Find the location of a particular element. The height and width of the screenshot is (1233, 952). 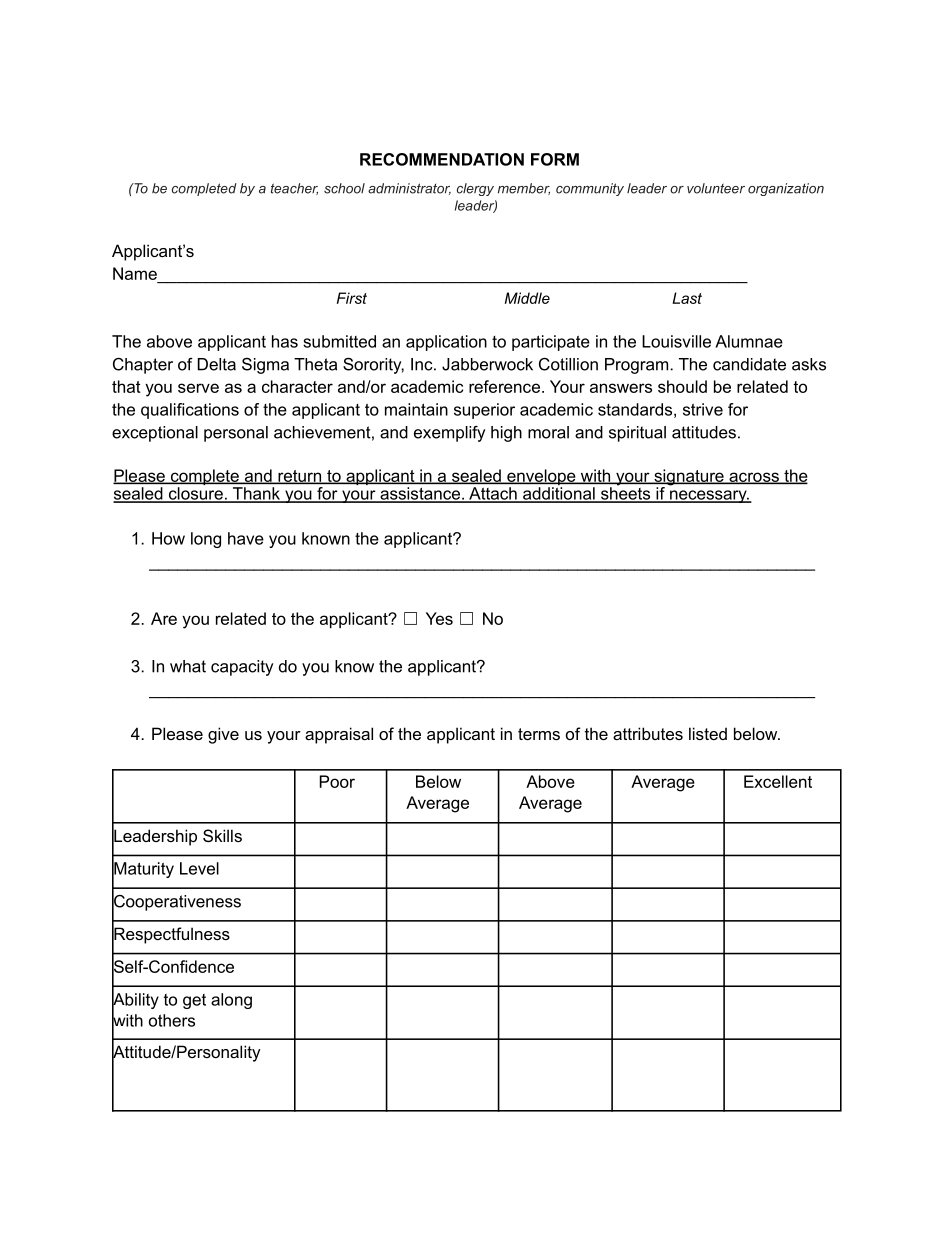

clergy is located at coordinates (475, 189).
